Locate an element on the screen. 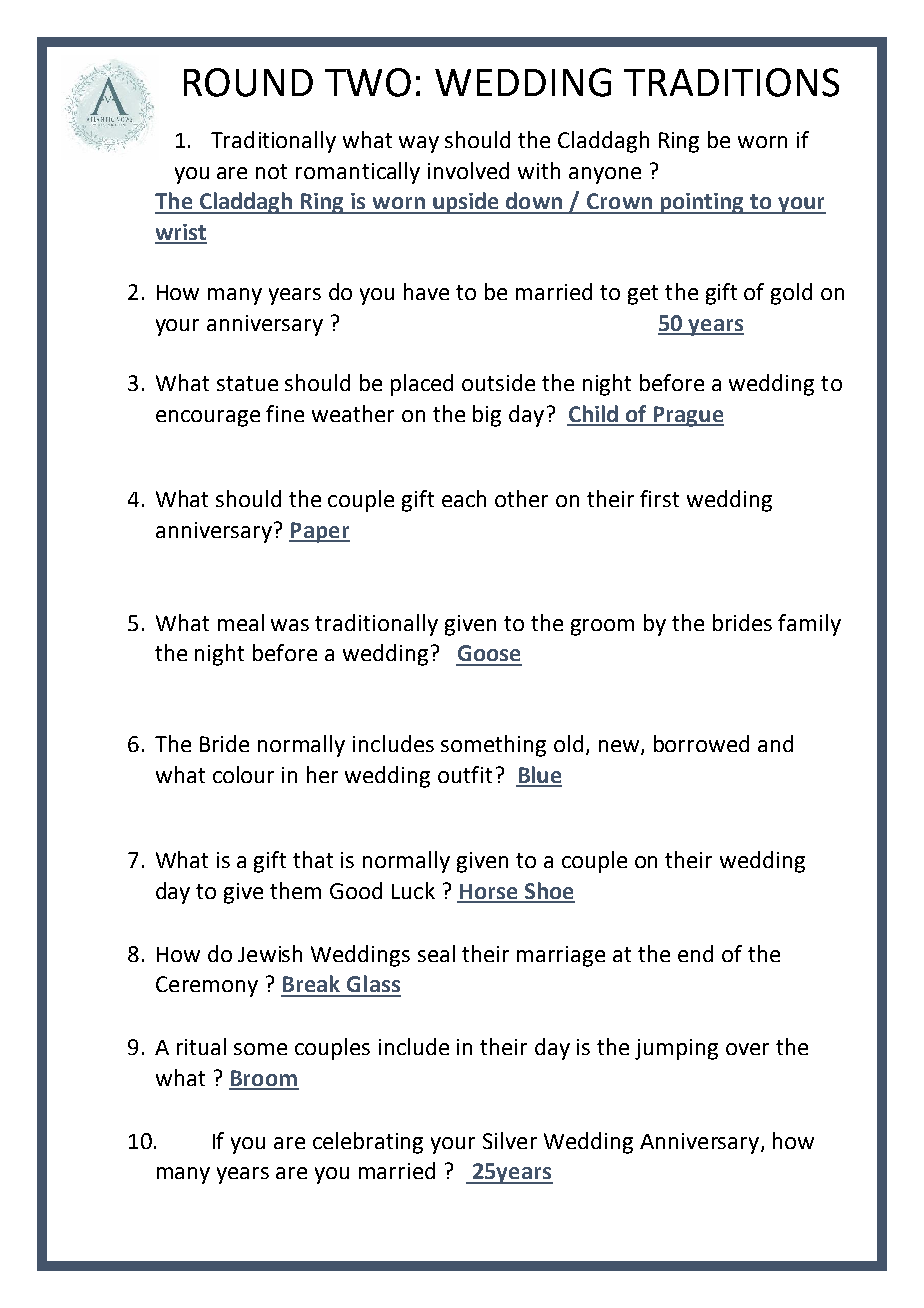 The height and width of the screenshot is (1308, 924). ROUND is located at coordinates (248, 82).
